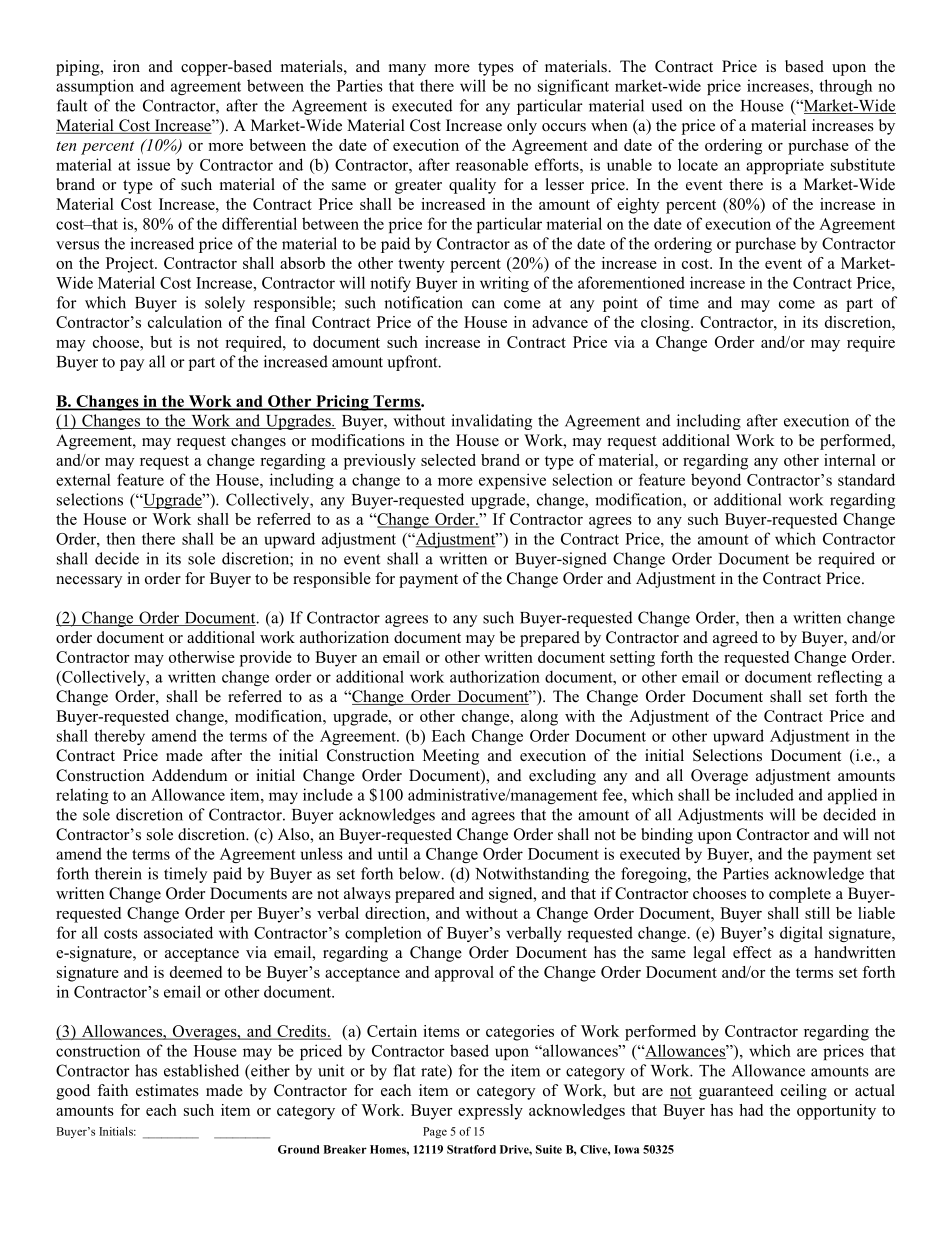  What do you see at coordinates (83, 480) in the page?
I see `external` at bounding box center [83, 480].
